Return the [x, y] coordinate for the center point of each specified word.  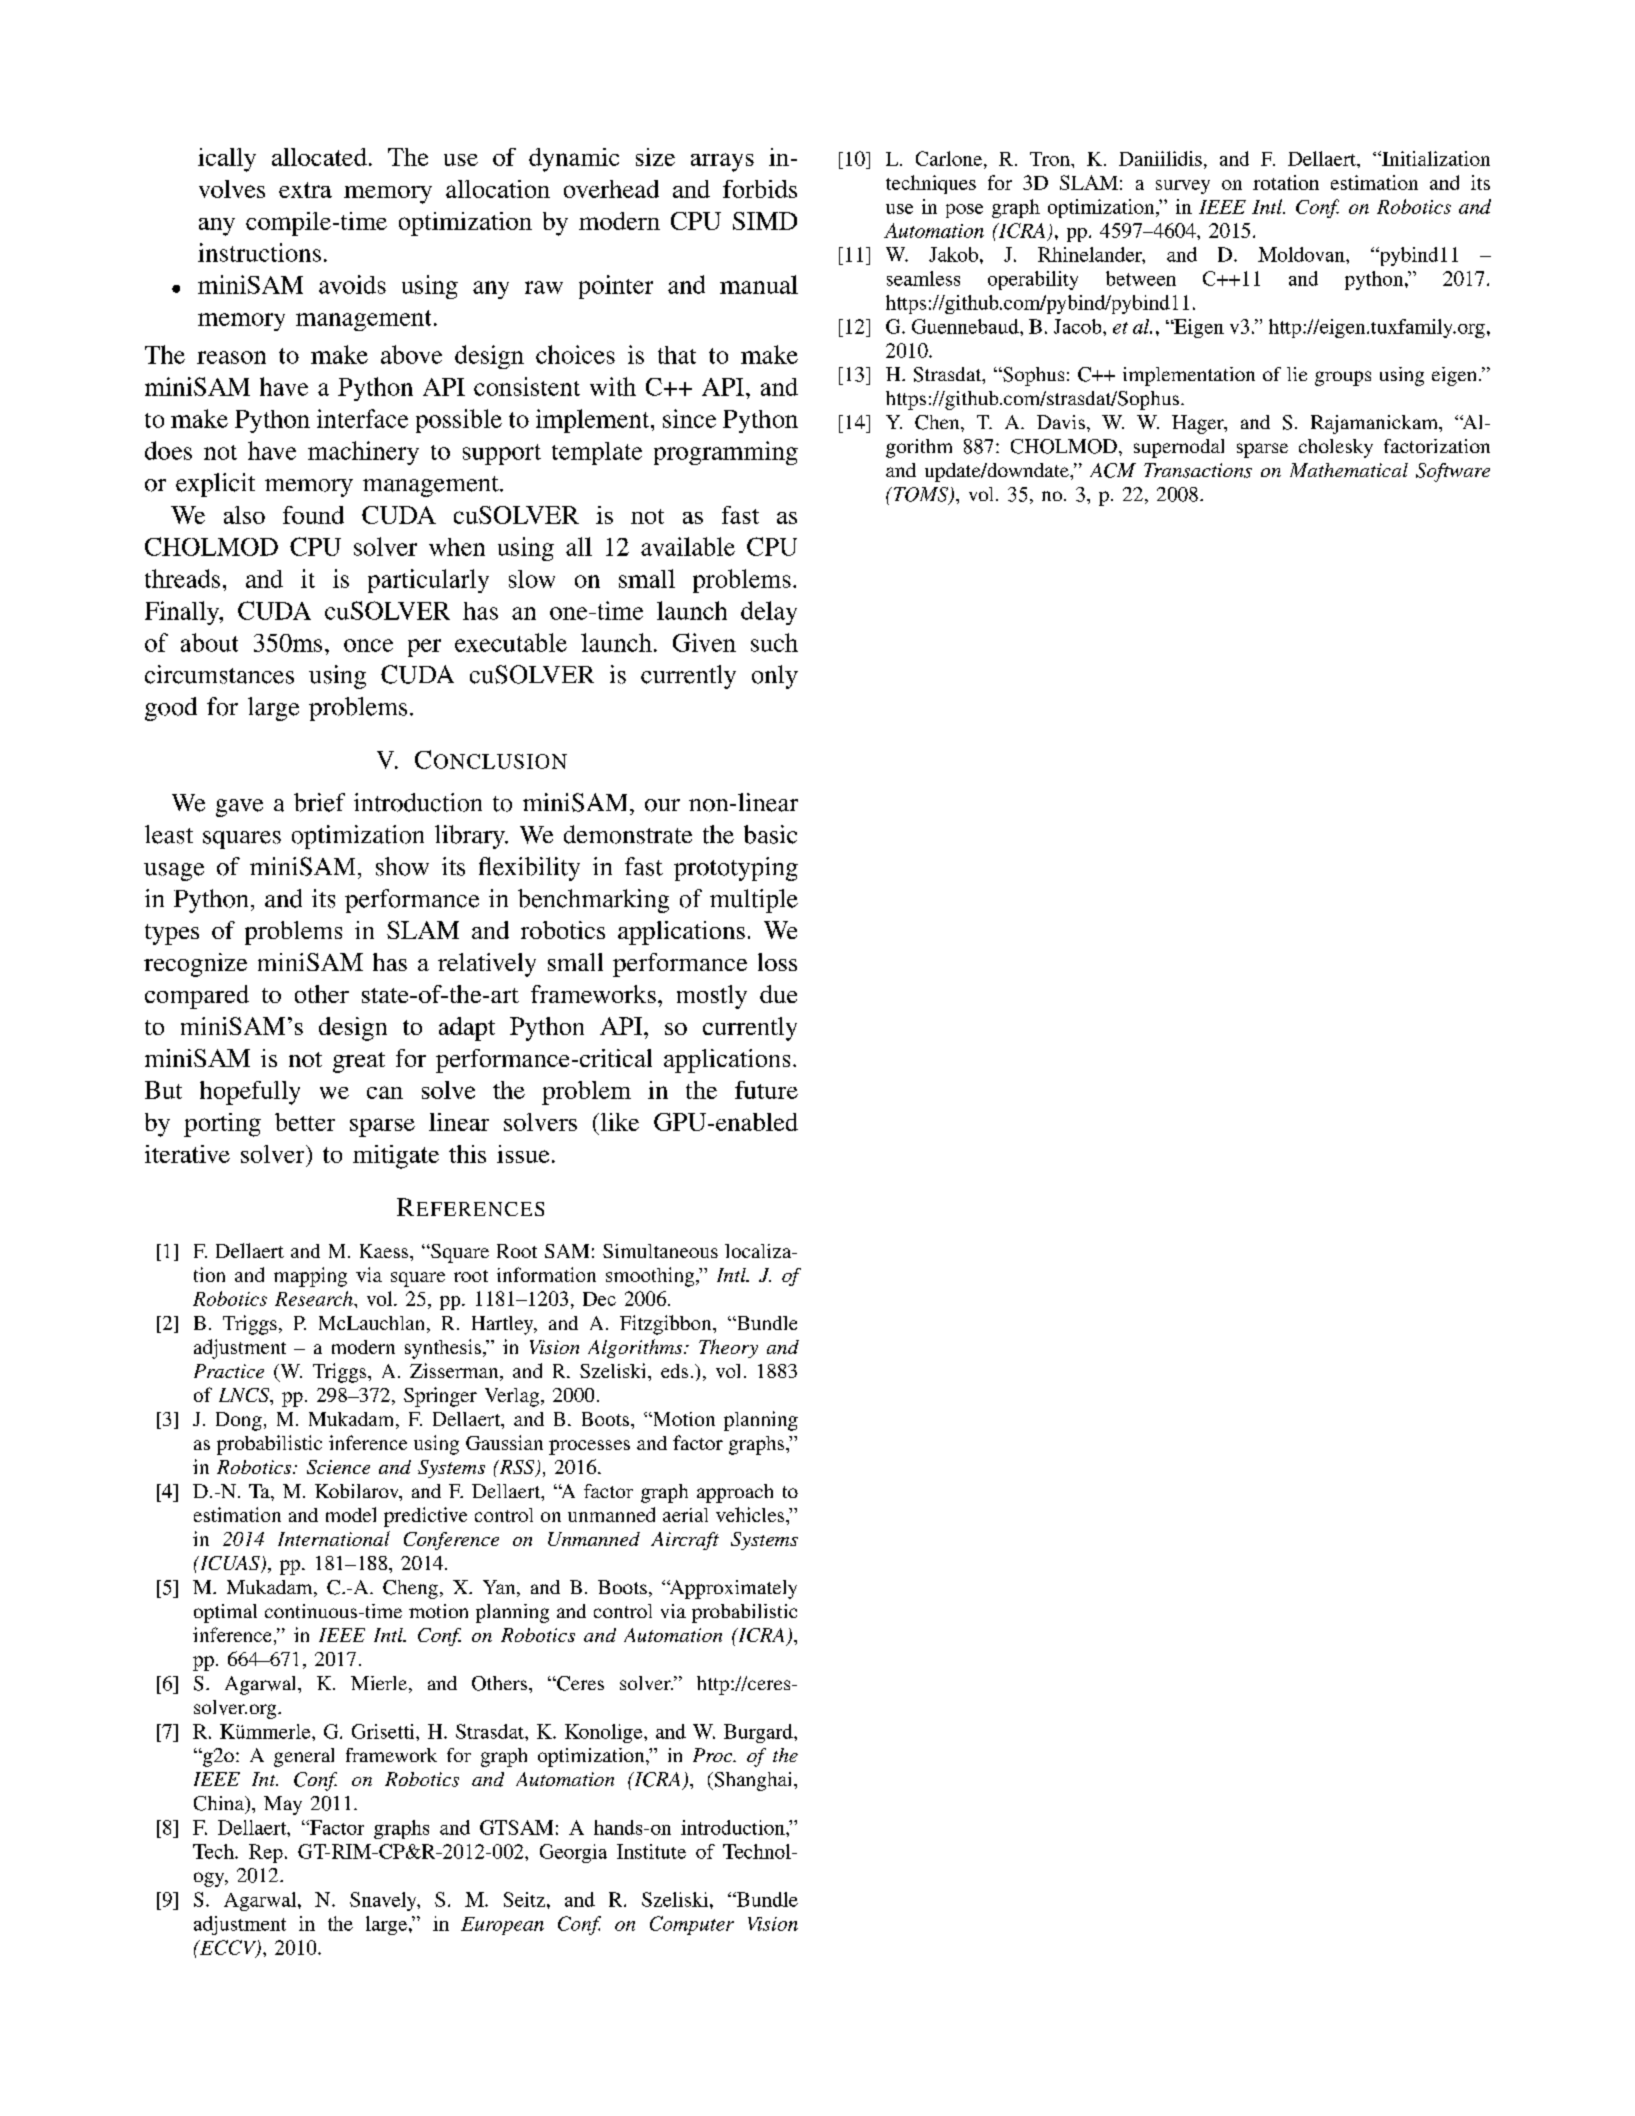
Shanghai [753, 1781]
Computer [692, 1925]
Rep [266, 1853]
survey [1183, 187]
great [359, 1062]
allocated [319, 157]
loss [777, 962]
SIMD [765, 221]
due [778, 994]
